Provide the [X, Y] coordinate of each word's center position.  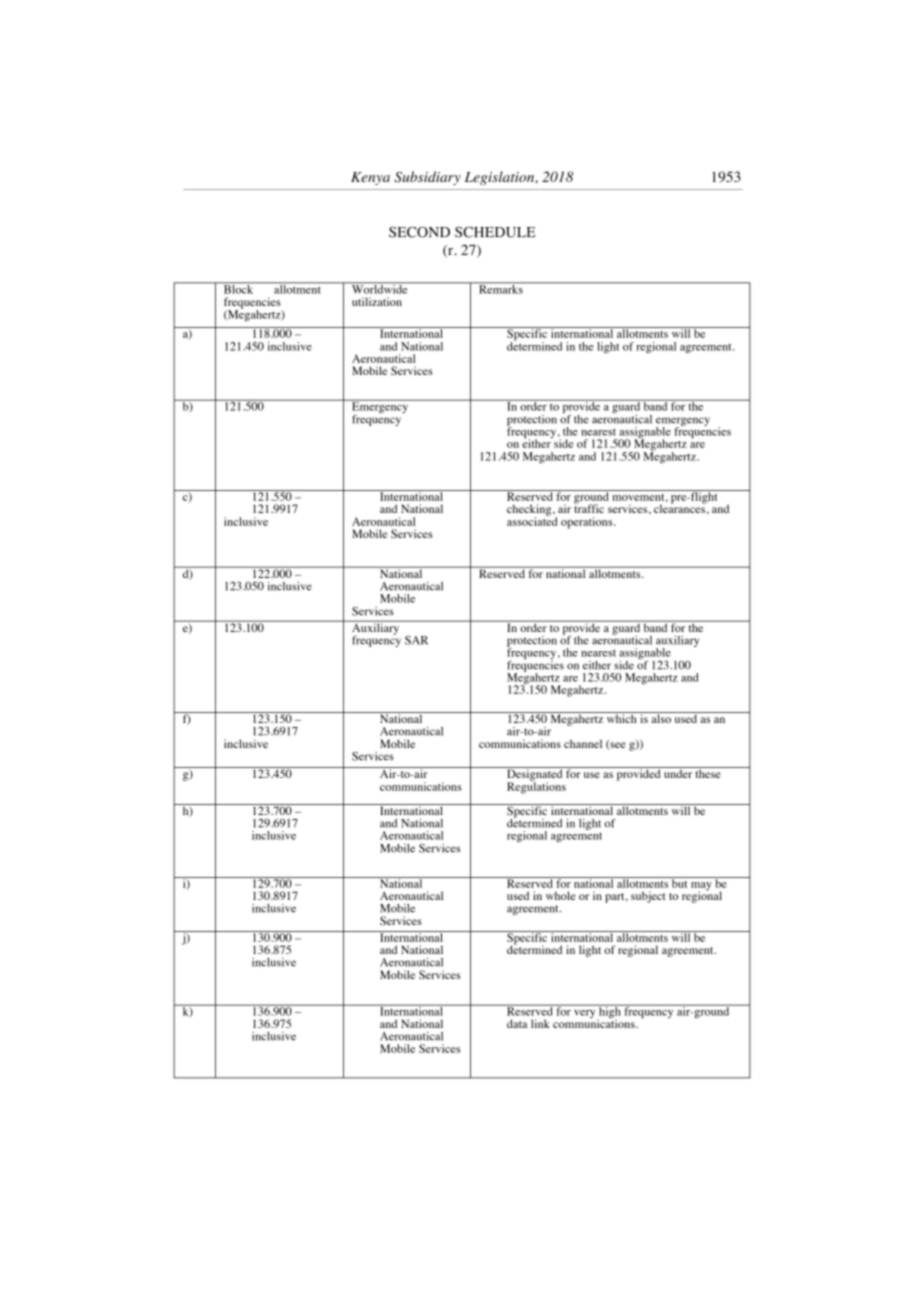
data [517, 1023]
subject [648, 897]
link [540, 1023]
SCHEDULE [495, 232]
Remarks [501, 288]
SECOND [419, 232]
